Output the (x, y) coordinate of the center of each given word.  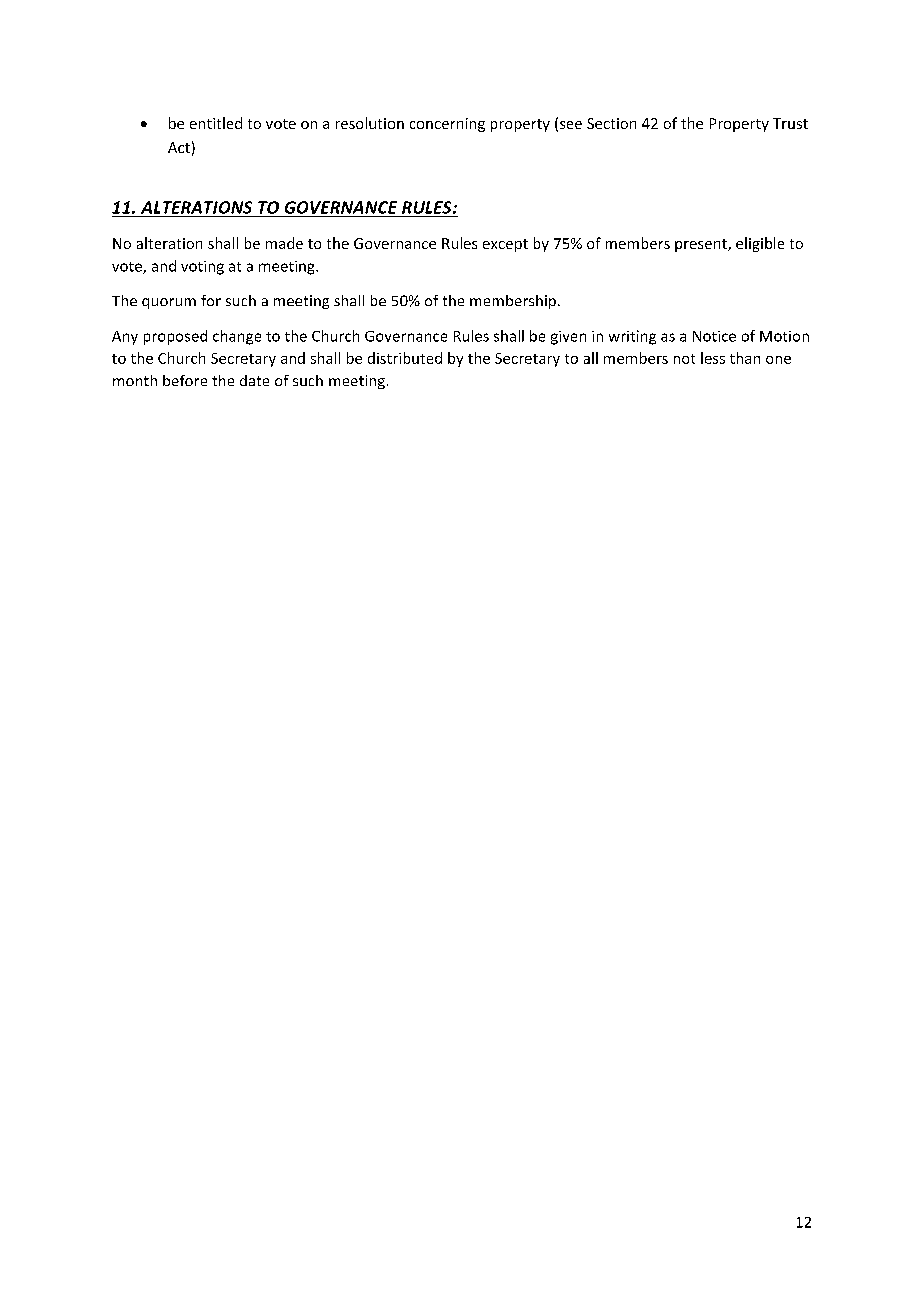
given (568, 338)
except (505, 245)
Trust (790, 123)
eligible (760, 244)
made (284, 243)
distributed (405, 358)
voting (202, 268)
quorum (169, 303)
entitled (216, 123)
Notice (714, 336)
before (185, 380)
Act (179, 147)
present (702, 245)
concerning (447, 125)
